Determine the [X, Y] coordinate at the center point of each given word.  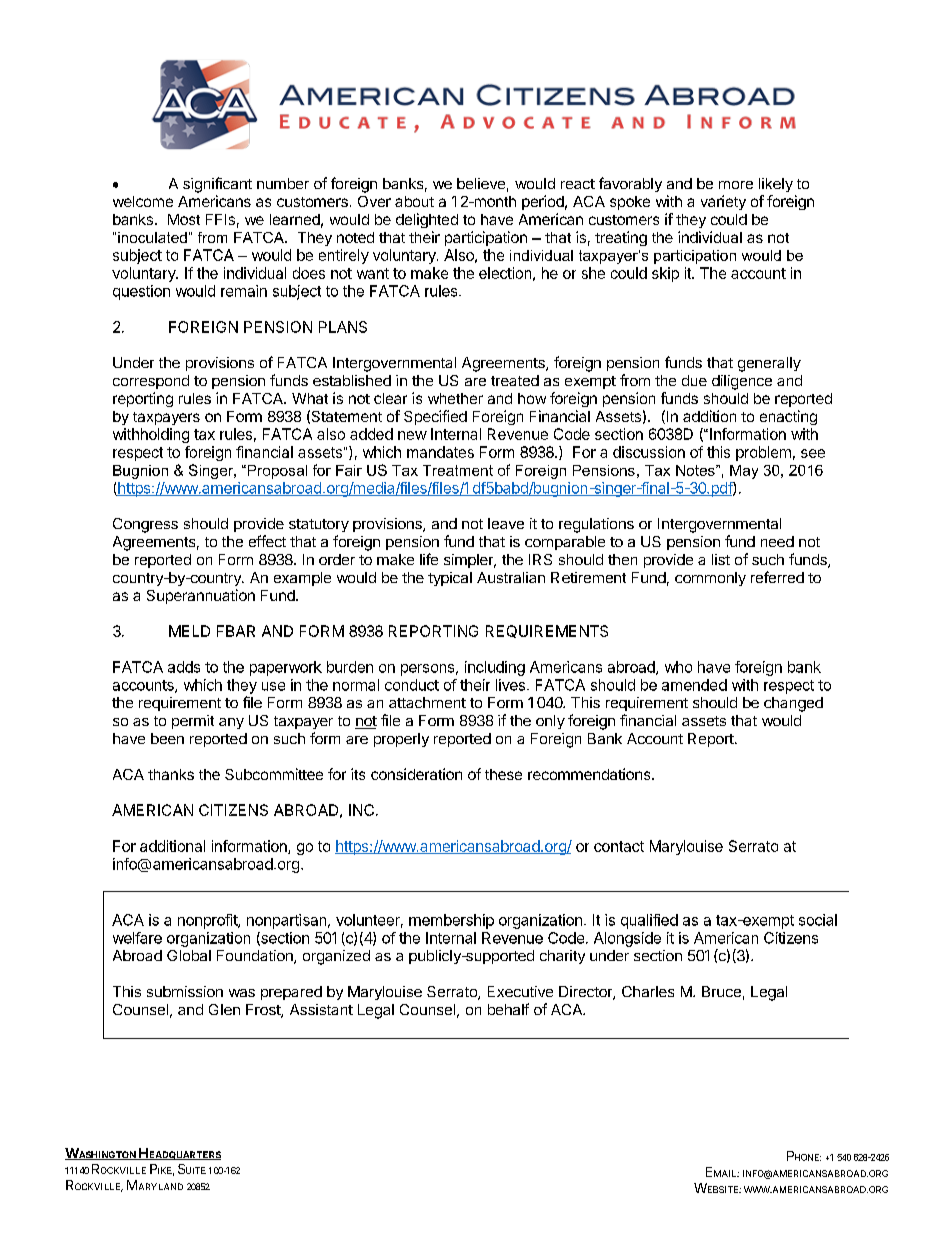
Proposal [276, 472]
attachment [427, 702]
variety [723, 202]
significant [217, 185]
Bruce [721, 991]
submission [185, 991]
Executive [520, 991]
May [744, 472]
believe [481, 183]
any [231, 723]
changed [793, 704]
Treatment [458, 470]
